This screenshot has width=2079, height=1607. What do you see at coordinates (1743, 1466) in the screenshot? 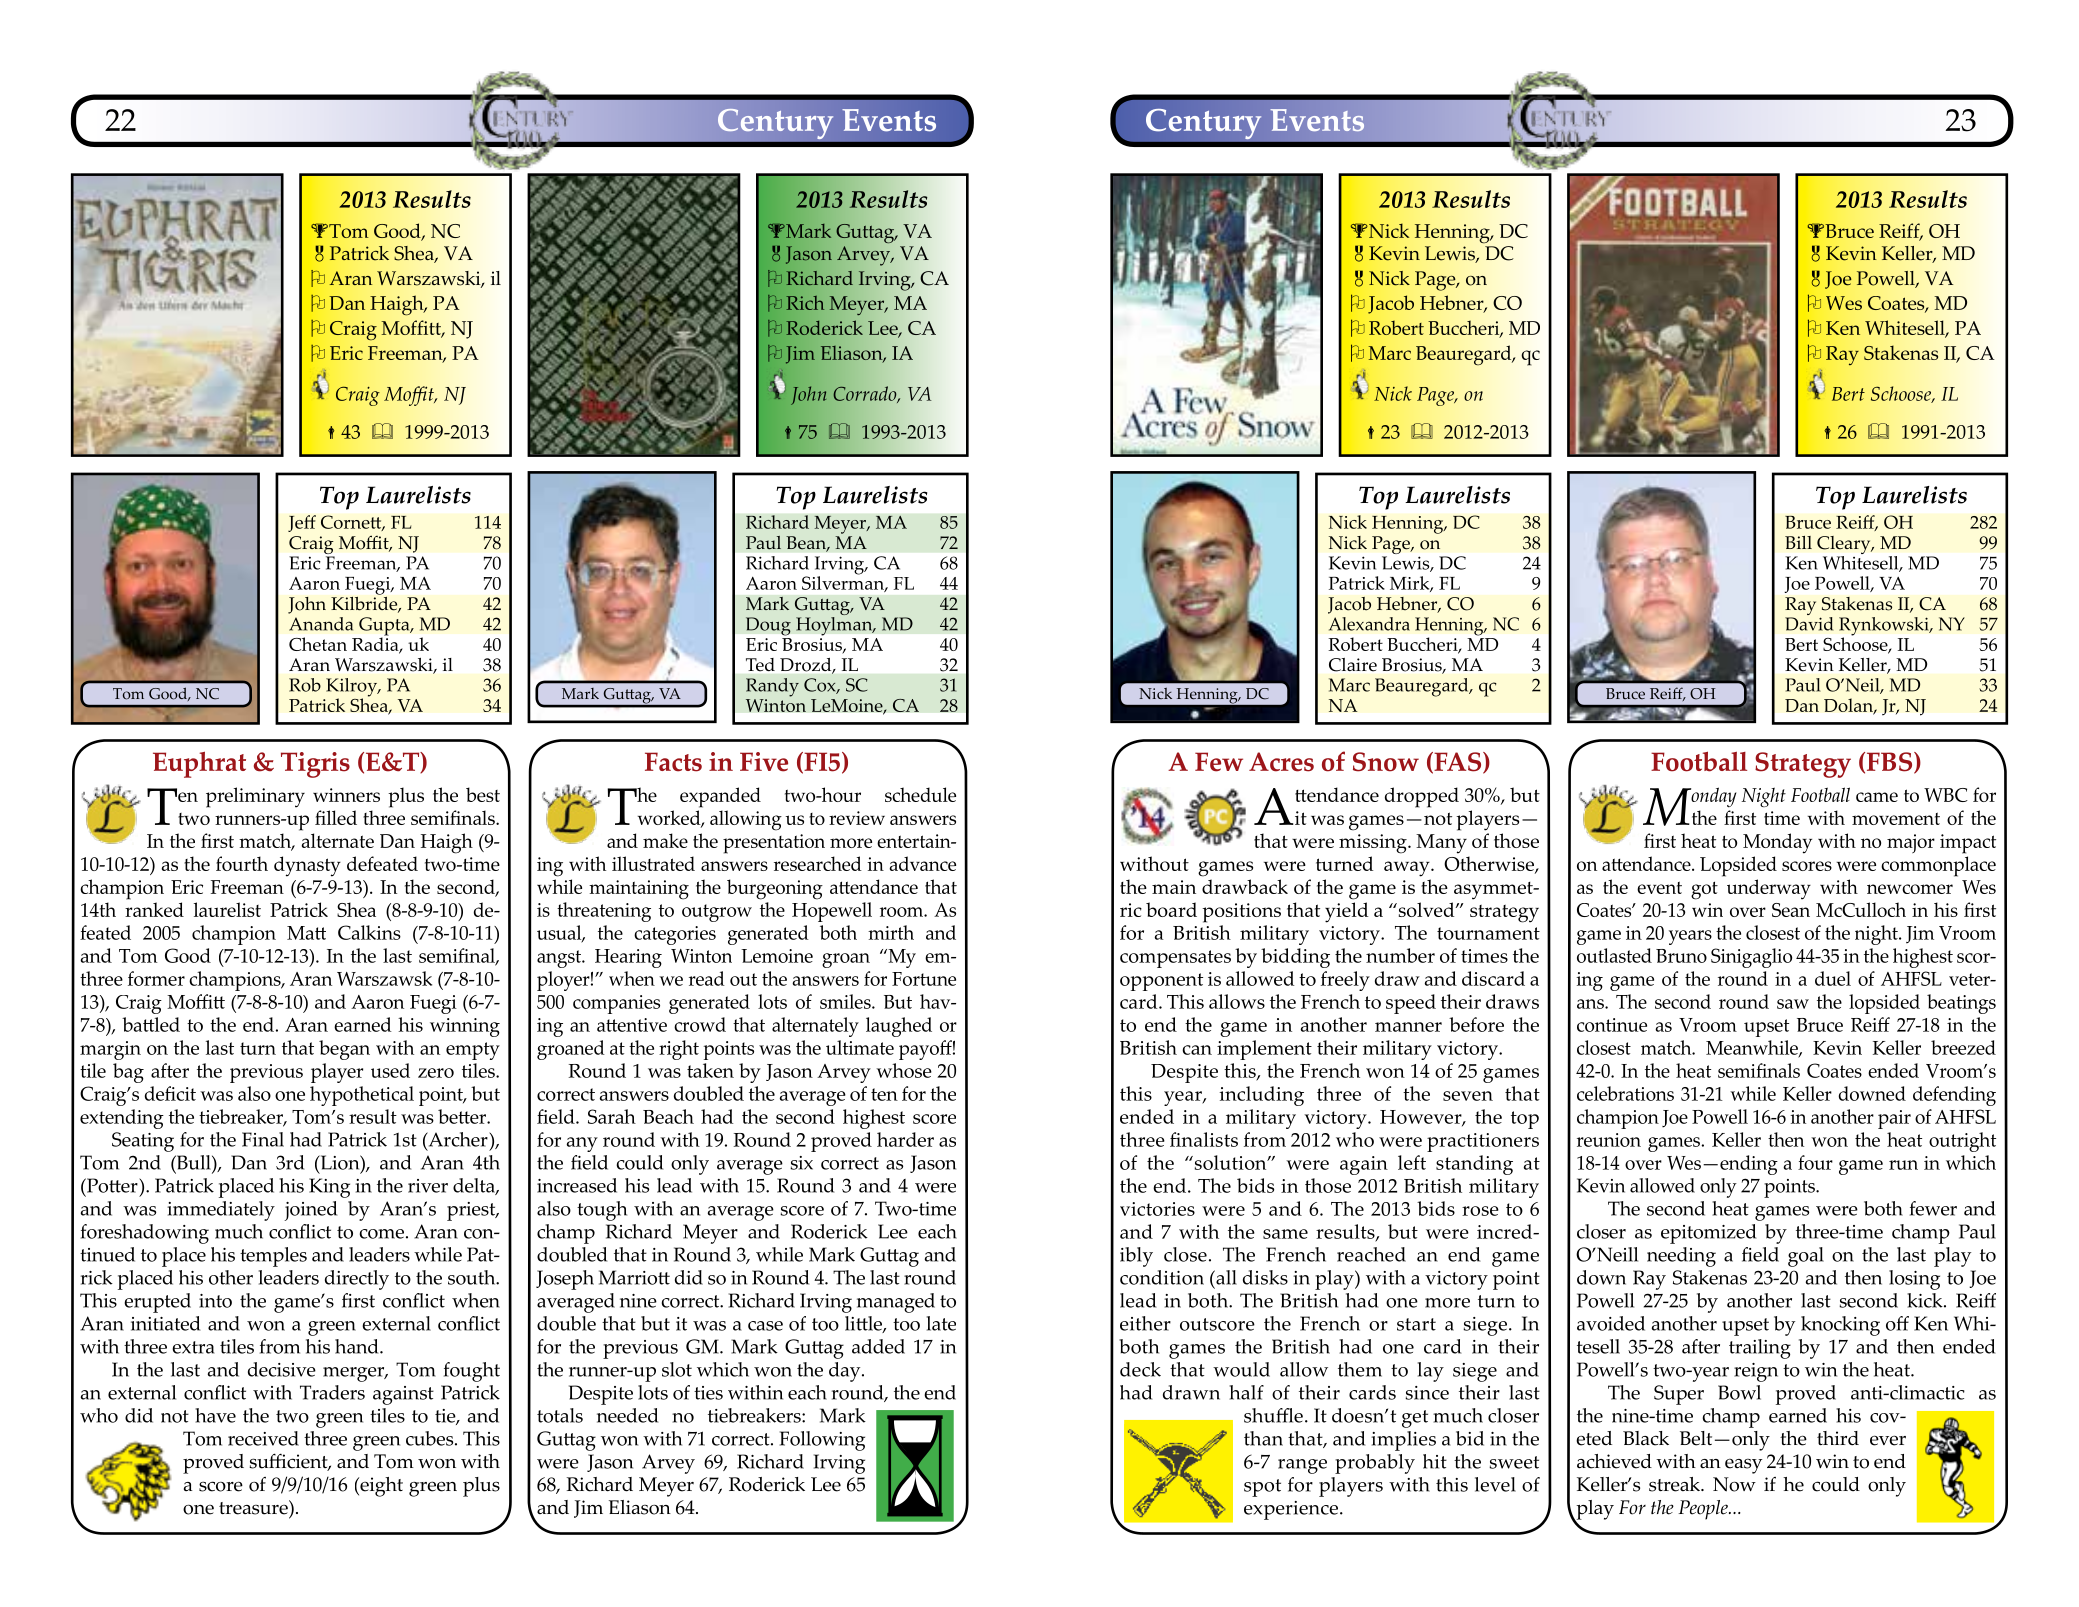
I see `easy` at bounding box center [1743, 1466].
